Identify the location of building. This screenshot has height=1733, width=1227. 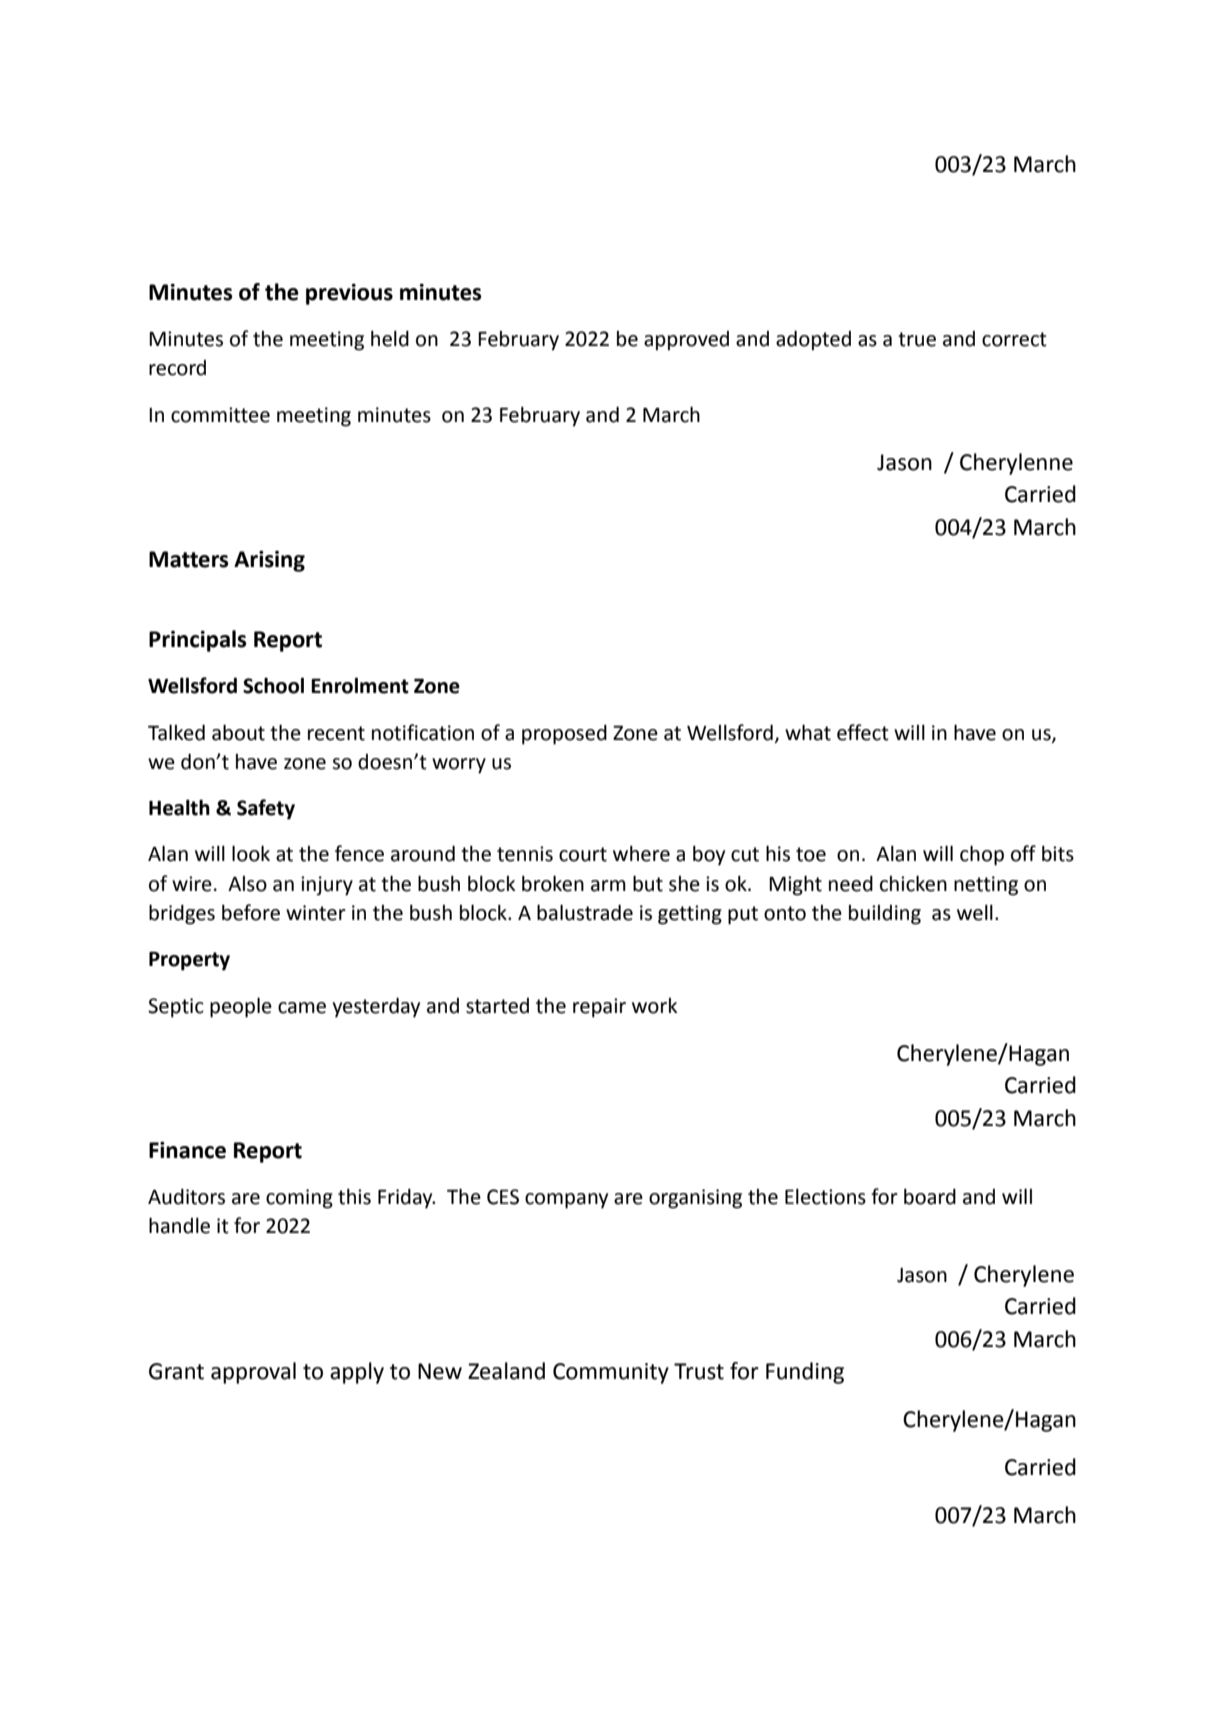
(885, 915).
